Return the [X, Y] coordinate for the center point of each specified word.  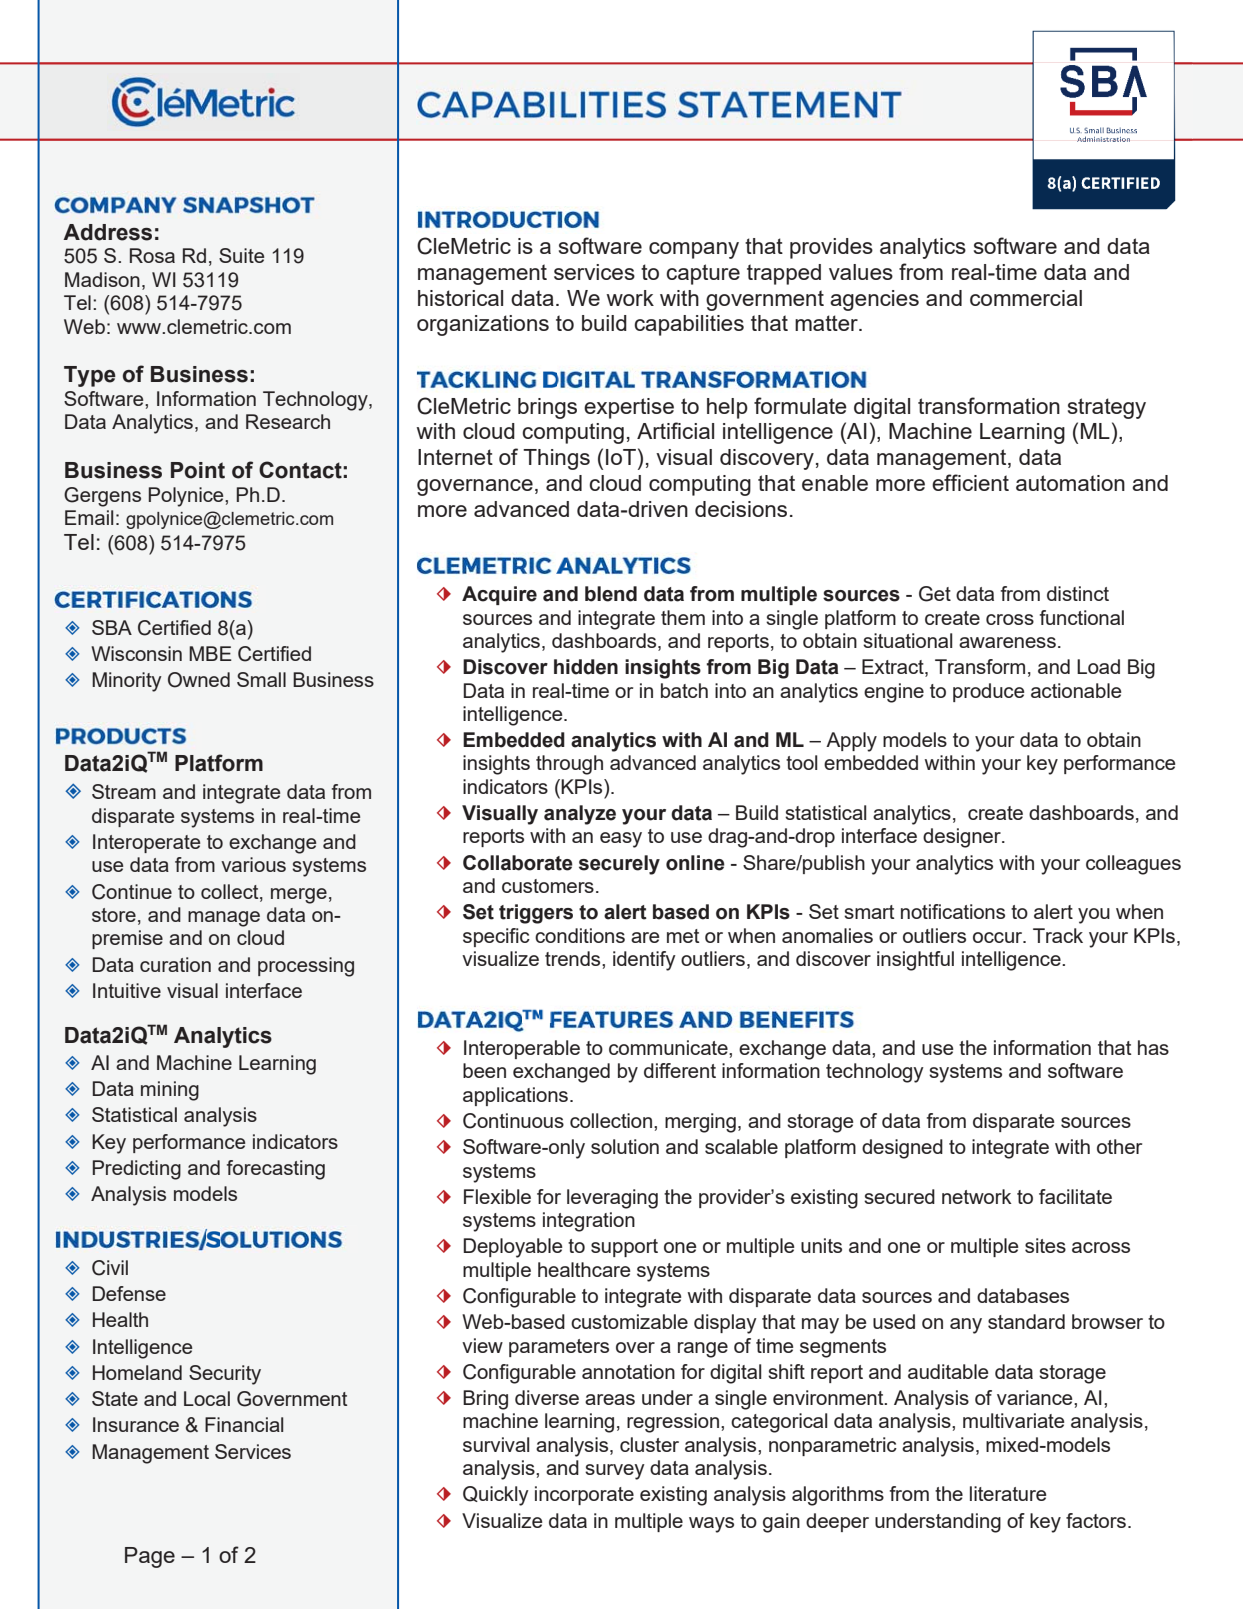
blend [611, 594]
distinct [1078, 593]
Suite [241, 255]
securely [619, 865]
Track [1058, 935]
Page [150, 1557]
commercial [1026, 298]
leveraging [612, 1199]
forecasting [276, 1170]
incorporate [584, 1495]
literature [1008, 1493]
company [694, 250]
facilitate [1075, 1196]
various [253, 864]
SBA [112, 627]
